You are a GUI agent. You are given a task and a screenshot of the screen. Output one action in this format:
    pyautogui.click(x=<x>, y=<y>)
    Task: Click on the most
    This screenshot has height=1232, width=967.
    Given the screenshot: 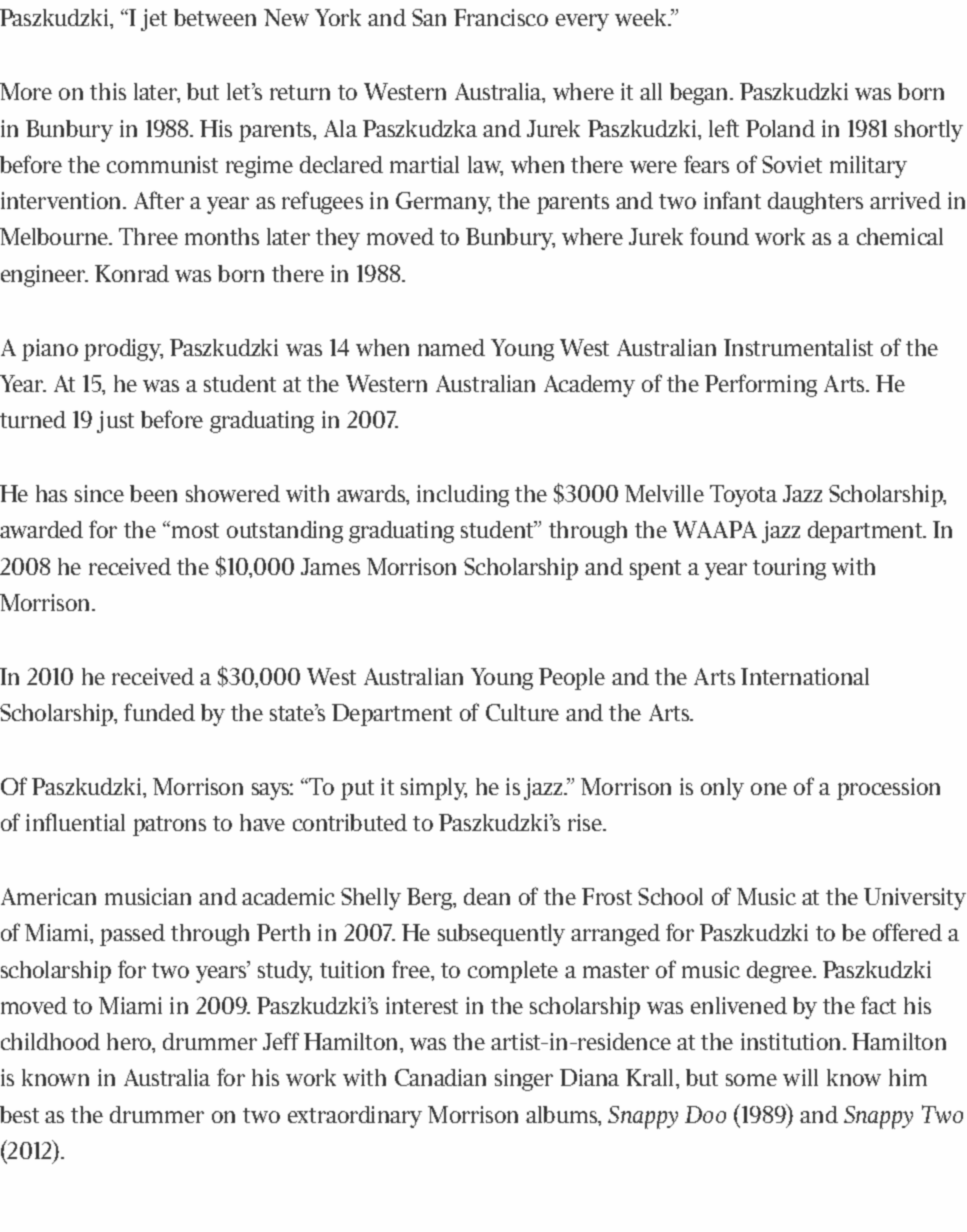 What is the action you would take?
    pyautogui.click(x=195, y=530)
